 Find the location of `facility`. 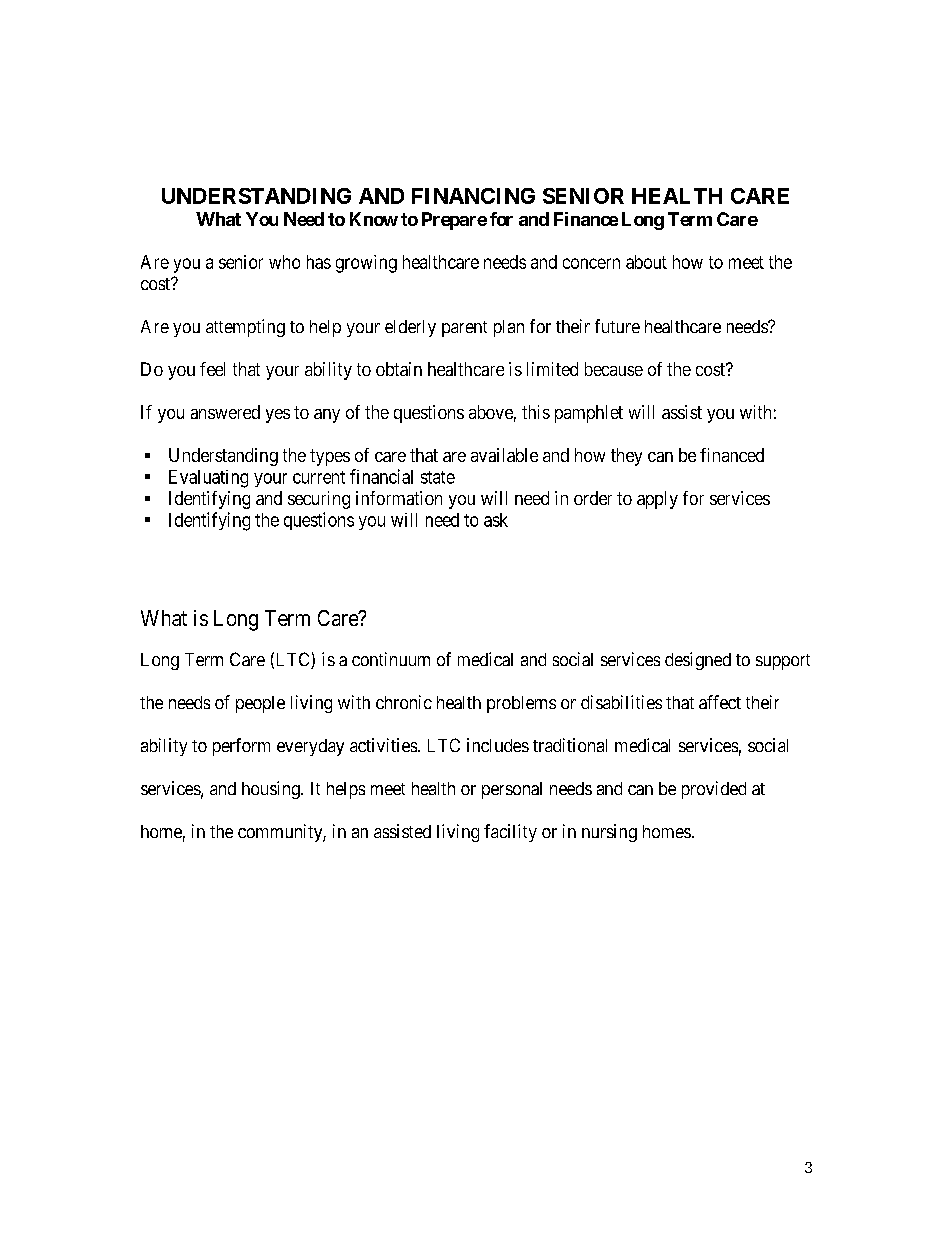

facility is located at coordinates (510, 833).
